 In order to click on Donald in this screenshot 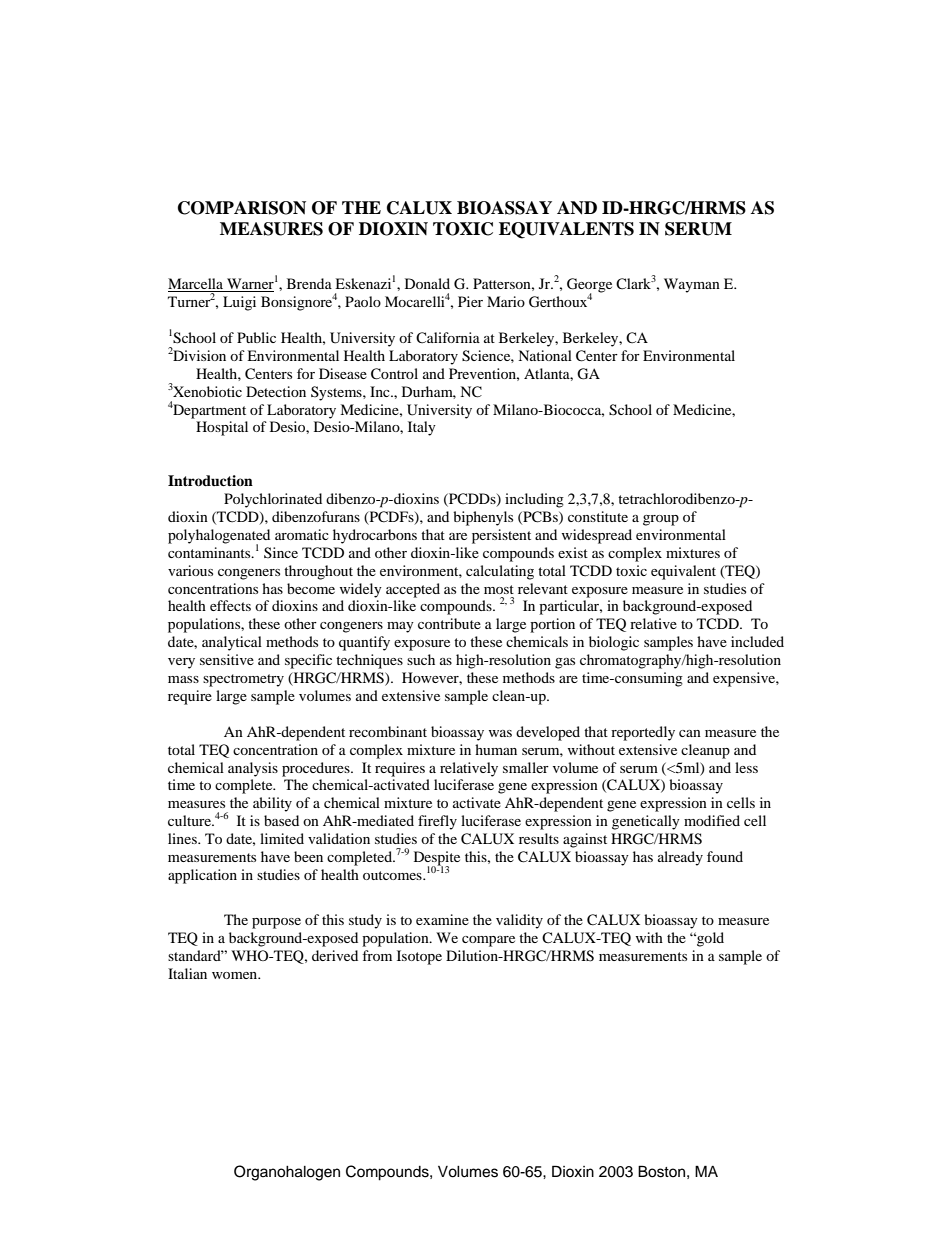, I will do `click(427, 283)`.
